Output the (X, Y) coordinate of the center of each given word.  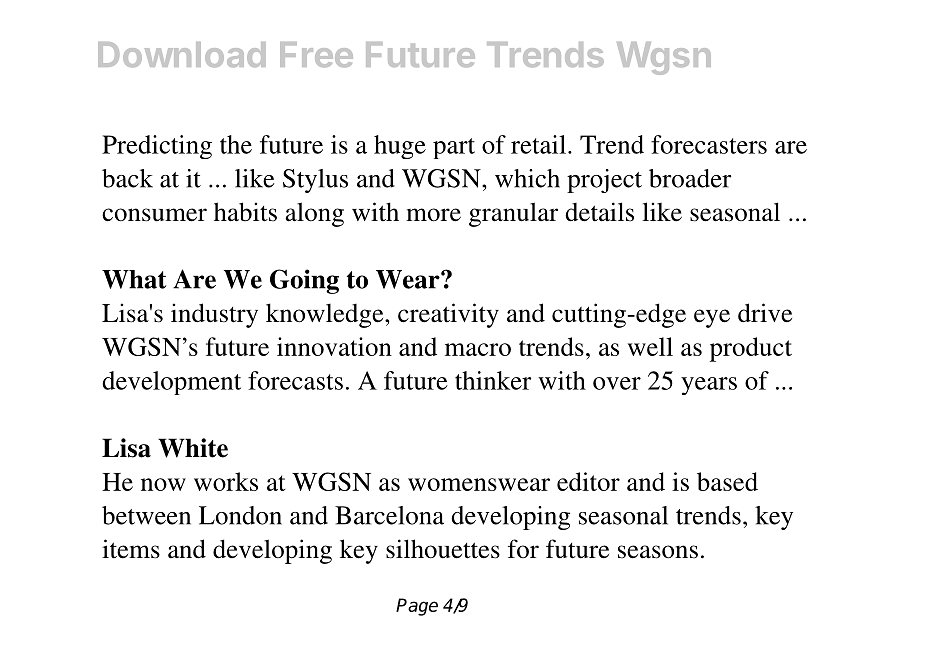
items (131, 549)
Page (417, 607)
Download (182, 54)
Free (316, 54)
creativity (448, 315)
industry (214, 315)
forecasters (709, 144)
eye (712, 318)
